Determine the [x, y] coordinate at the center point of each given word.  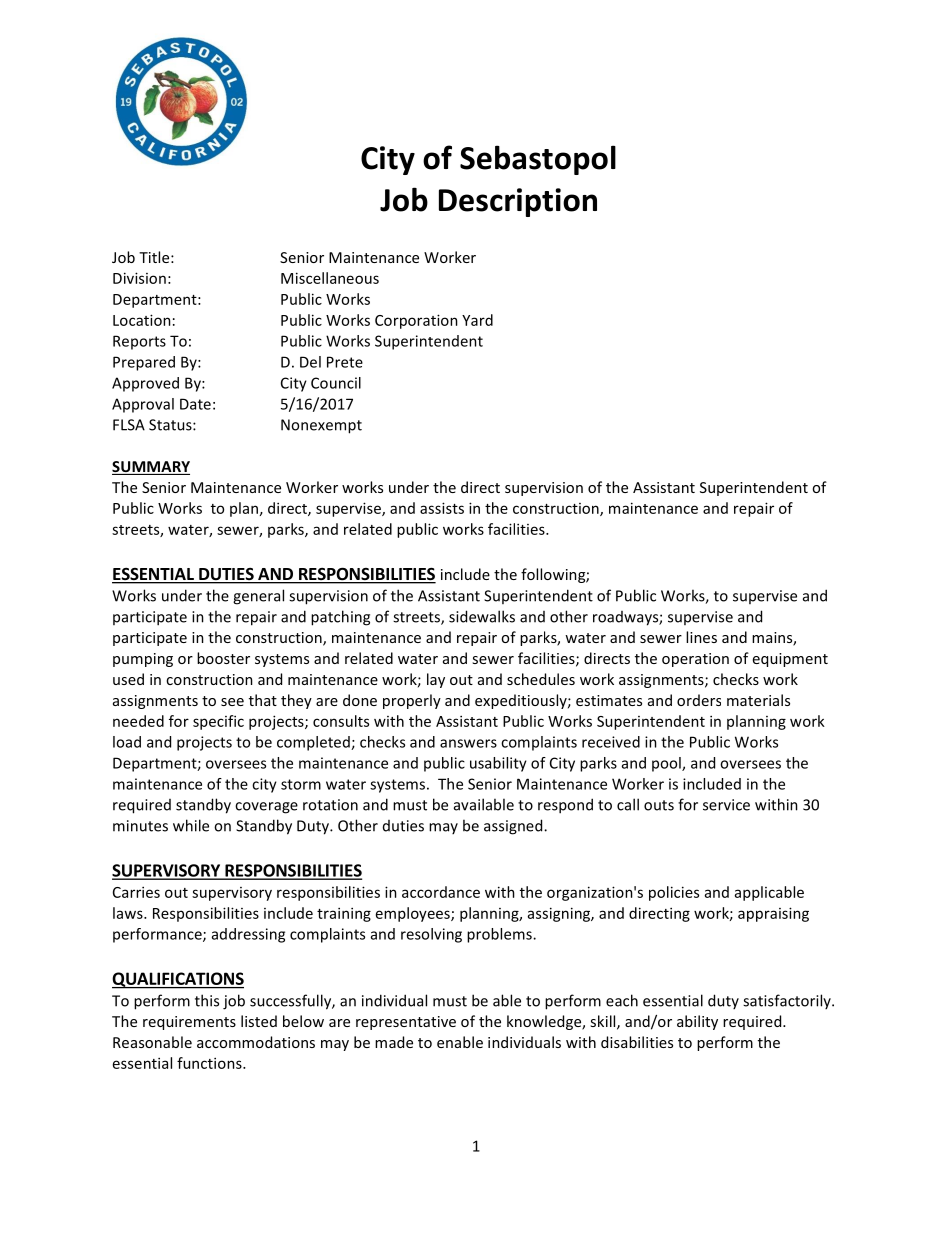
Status [171, 425]
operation [695, 660]
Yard [477, 320]
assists [442, 508]
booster [223, 658]
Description [518, 202]
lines [701, 637]
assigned [514, 827]
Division [139, 278]
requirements [189, 1023]
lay [436, 680]
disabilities [637, 1042]
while [191, 825]
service [726, 805]
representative [406, 1023]
